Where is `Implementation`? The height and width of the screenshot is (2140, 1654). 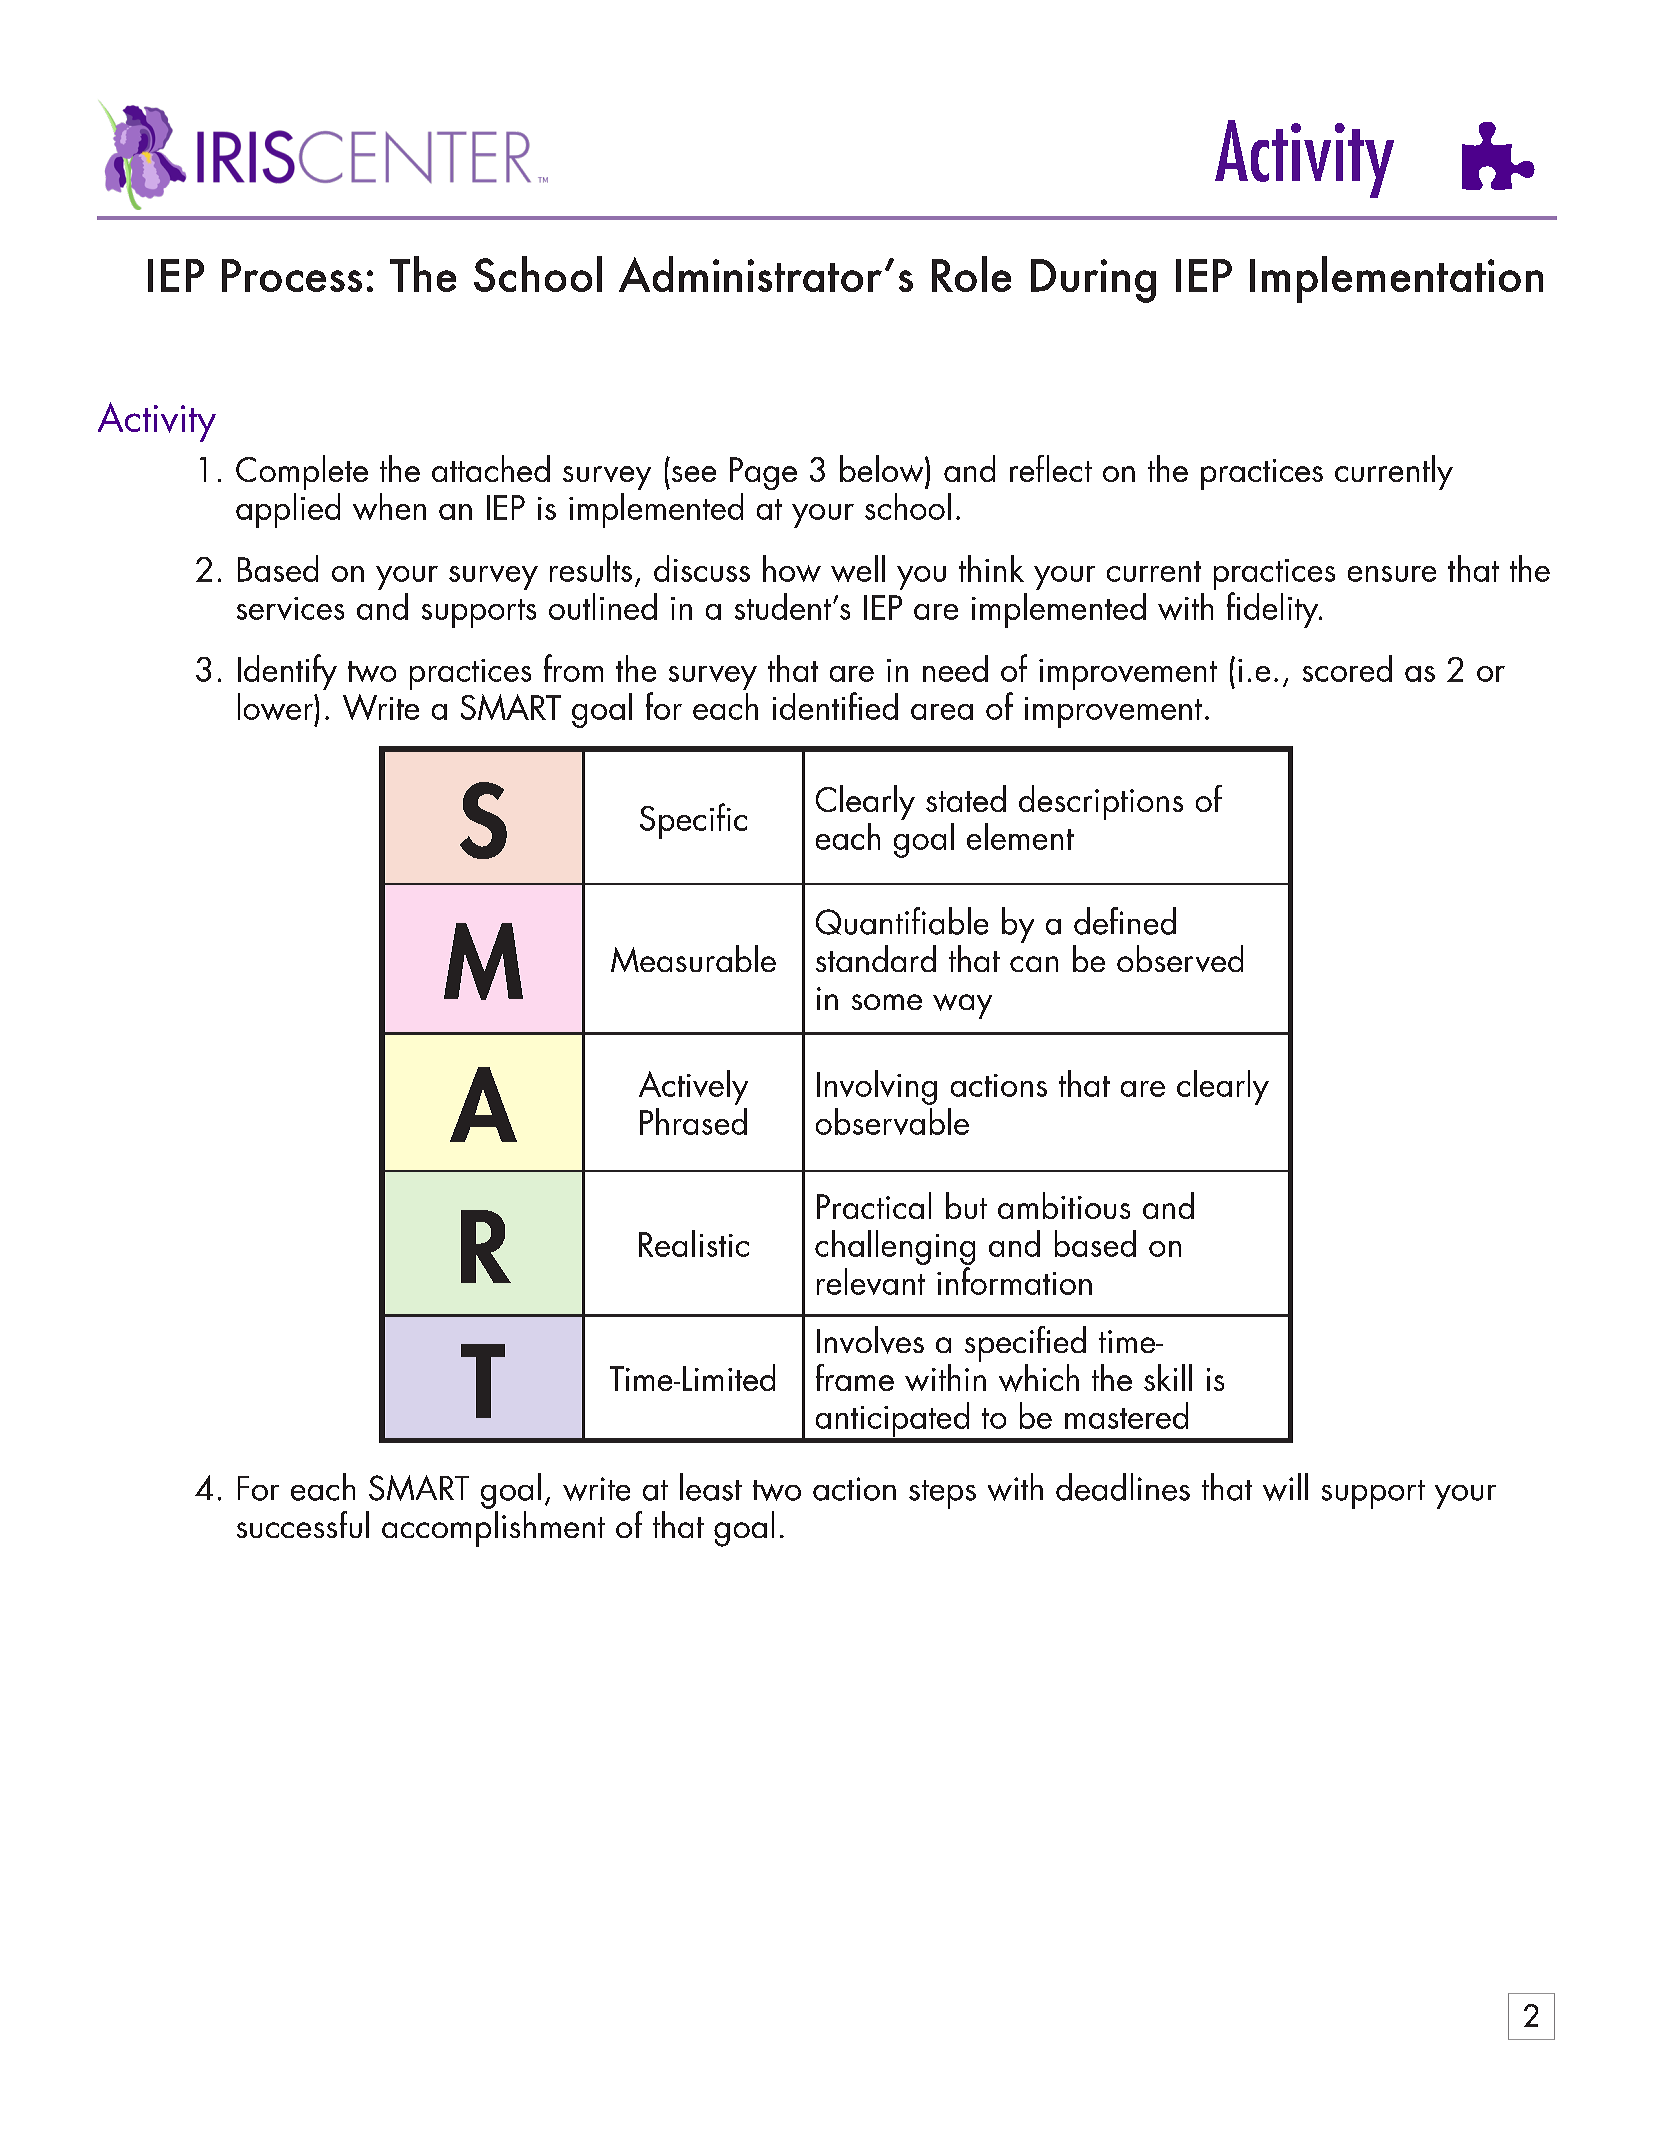 Implementation is located at coordinates (1396, 279).
